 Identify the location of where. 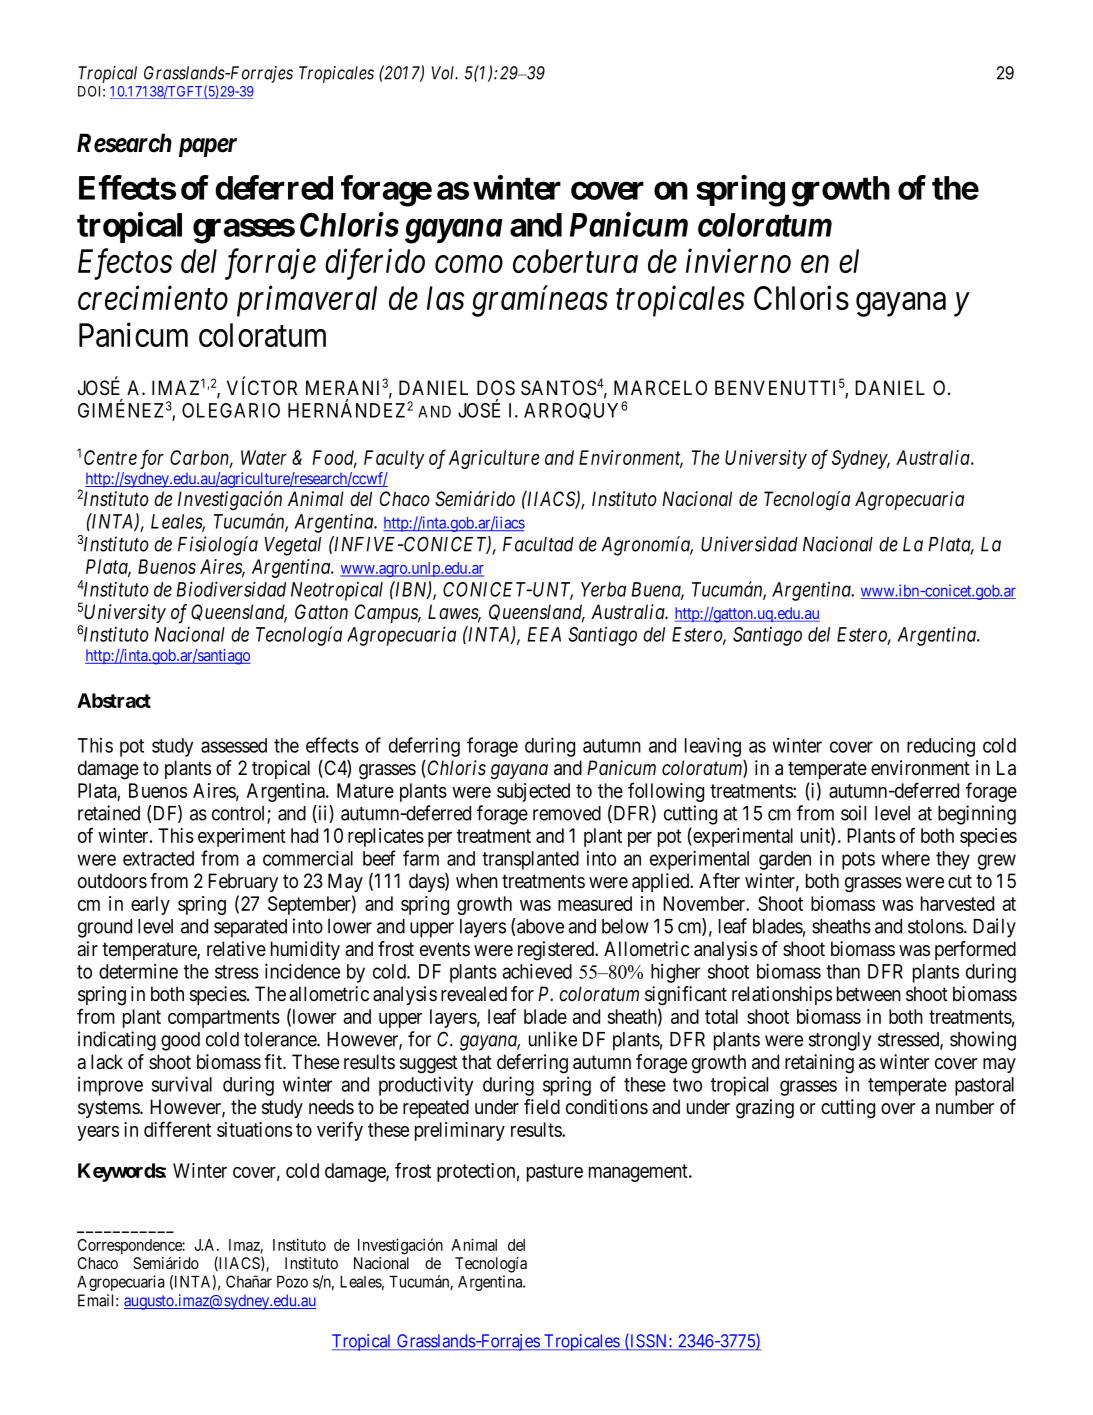
(905, 858).
